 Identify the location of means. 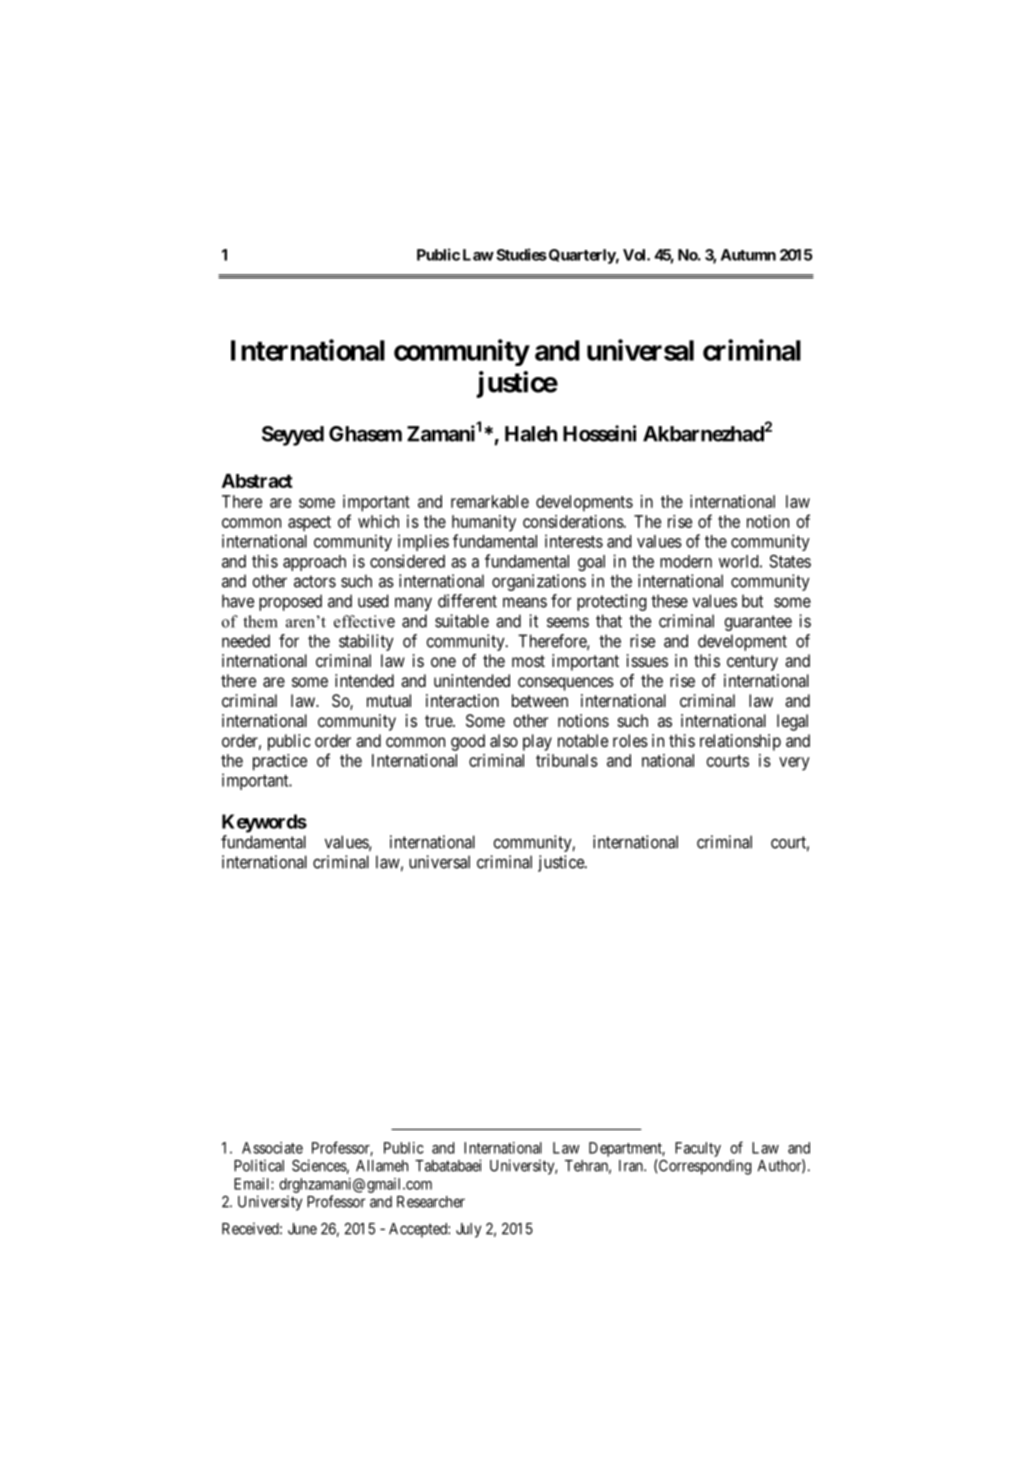
(525, 602).
